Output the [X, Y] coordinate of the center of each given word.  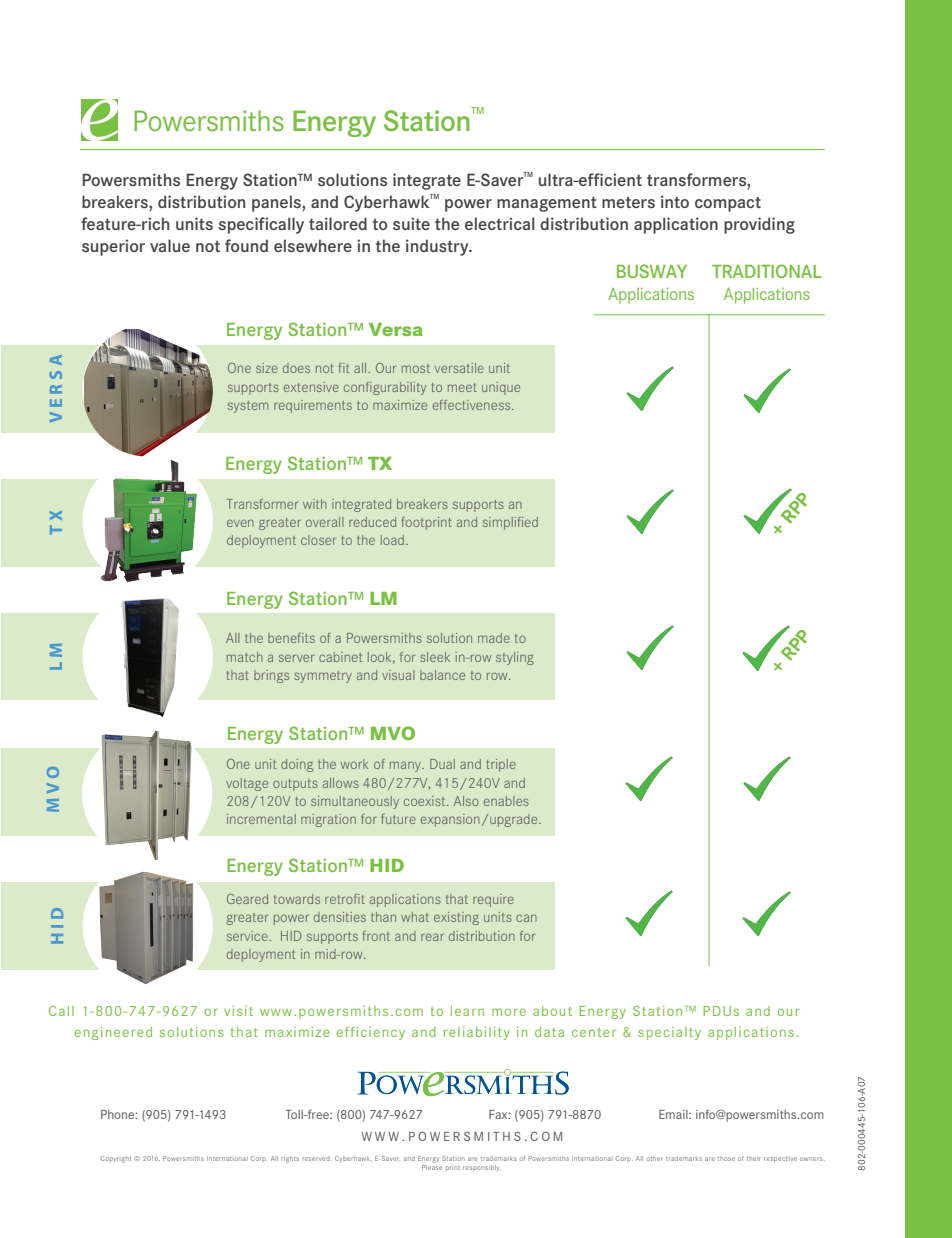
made [494, 638]
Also [466, 801]
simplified [510, 523]
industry [438, 247]
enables [506, 801]
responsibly [482, 1168]
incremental [261, 819]
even [240, 523]
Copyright [116, 1159]
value [170, 245]
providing [759, 225]
